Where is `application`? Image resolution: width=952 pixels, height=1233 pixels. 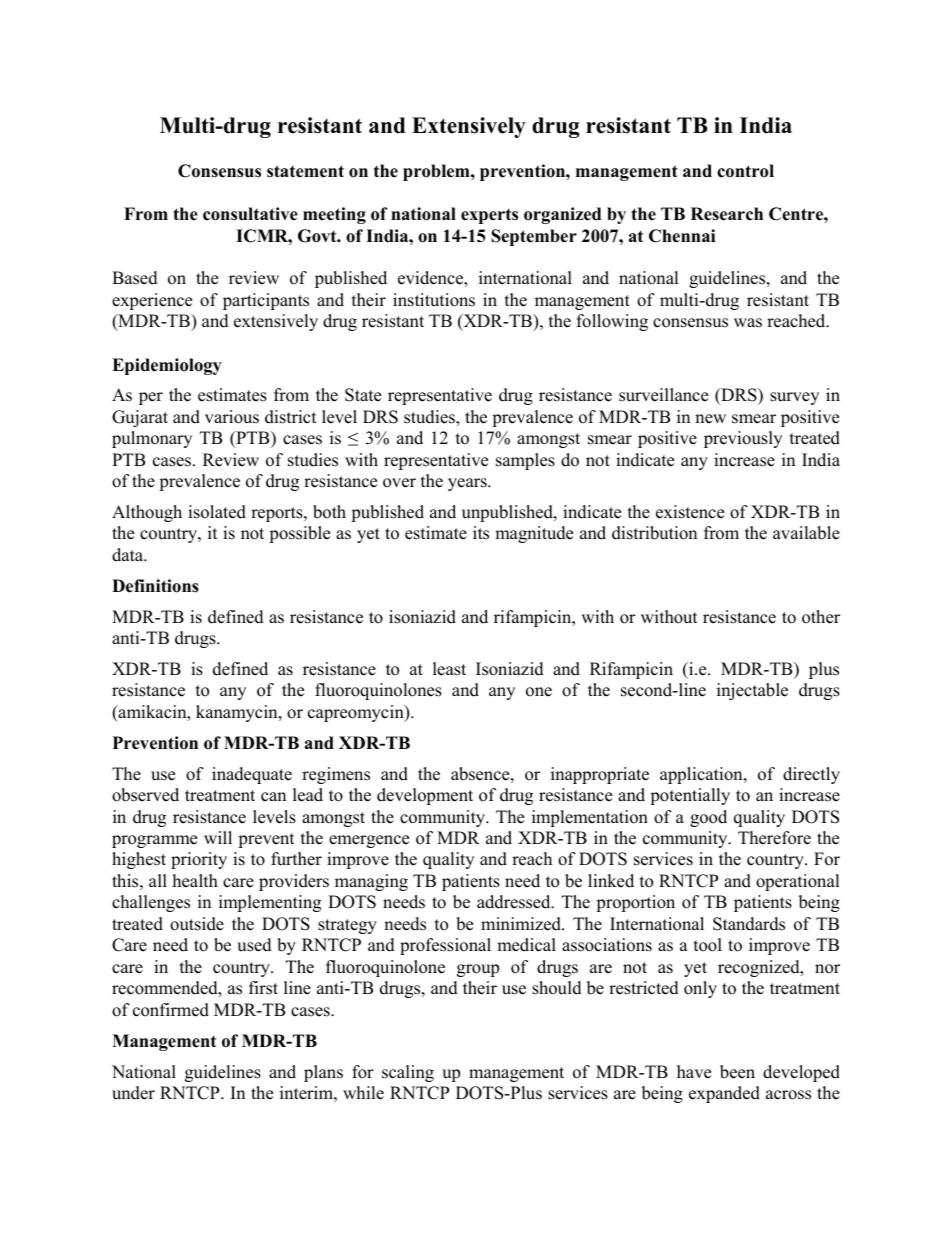
application is located at coordinates (702, 775).
